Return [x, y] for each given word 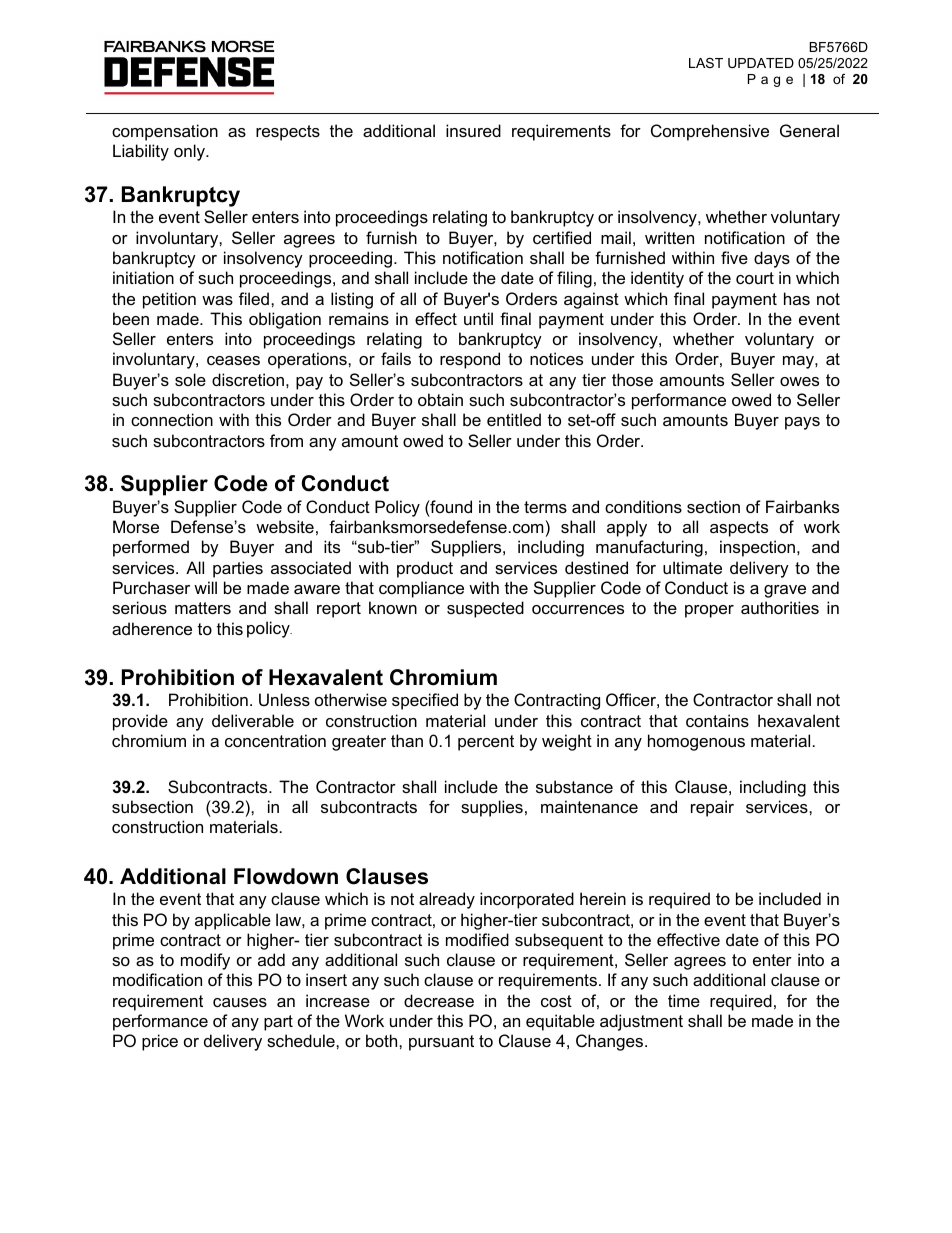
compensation [165, 132]
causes [240, 1002]
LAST [706, 63]
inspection [759, 548]
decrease [439, 1000]
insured [473, 130]
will [205, 587]
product [425, 569]
